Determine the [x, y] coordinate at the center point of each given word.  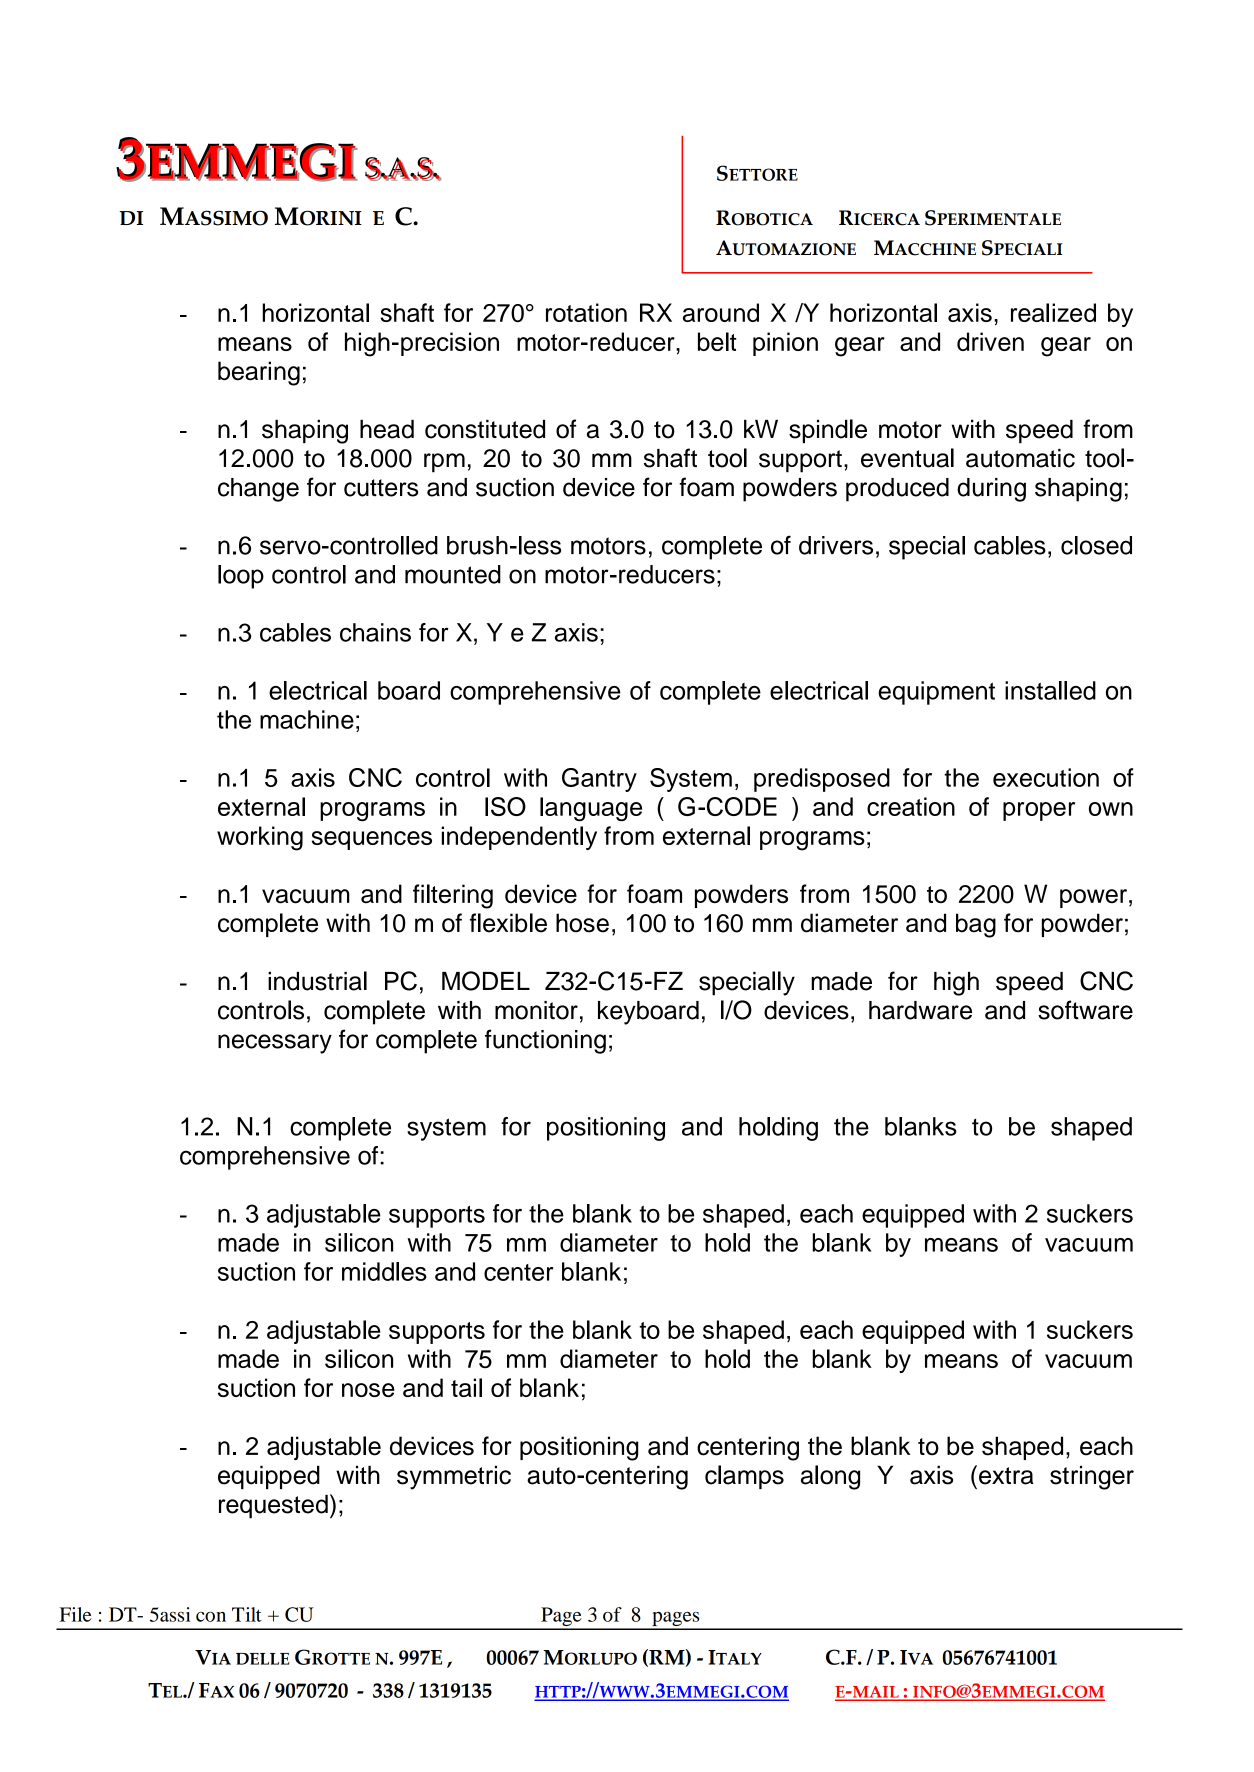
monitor [536, 1010]
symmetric [454, 1477]
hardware [920, 1010]
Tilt [247, 1614]
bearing [259, 373]
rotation [586, 312]
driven [990, 341]
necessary [275, 1044]
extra [1006, 1476]
